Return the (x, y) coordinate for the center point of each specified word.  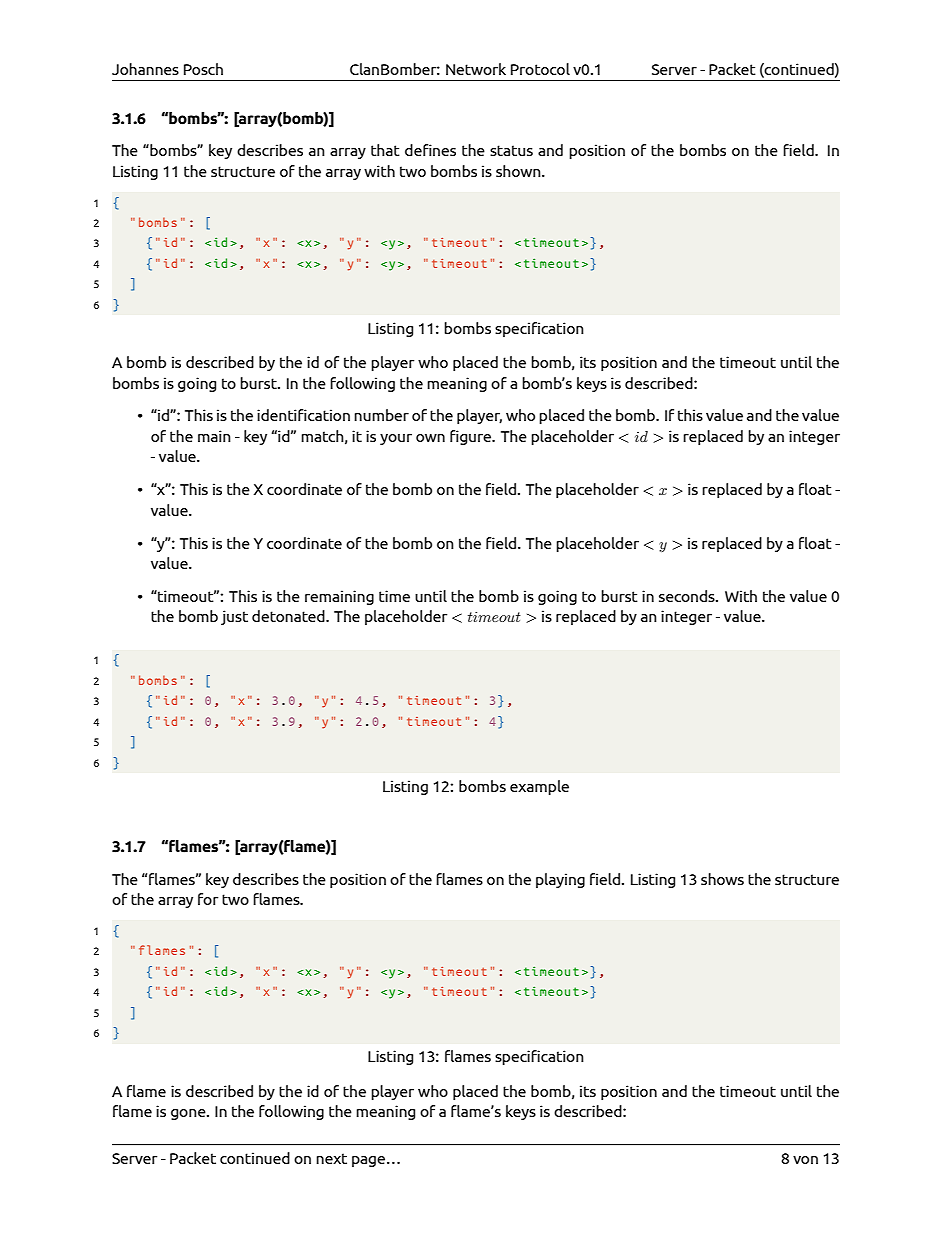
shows (722, 879)
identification (303, 415)
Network (476, 69)
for (208, 899)
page (370, 1161)
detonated (289, 616)
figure (471, 437)
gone (189, 1114)
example (539, 787)
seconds (688, 596)
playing (560, 880)
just (234, 617)
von (805, 1160)
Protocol (540, 69)
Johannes (145, 69)
